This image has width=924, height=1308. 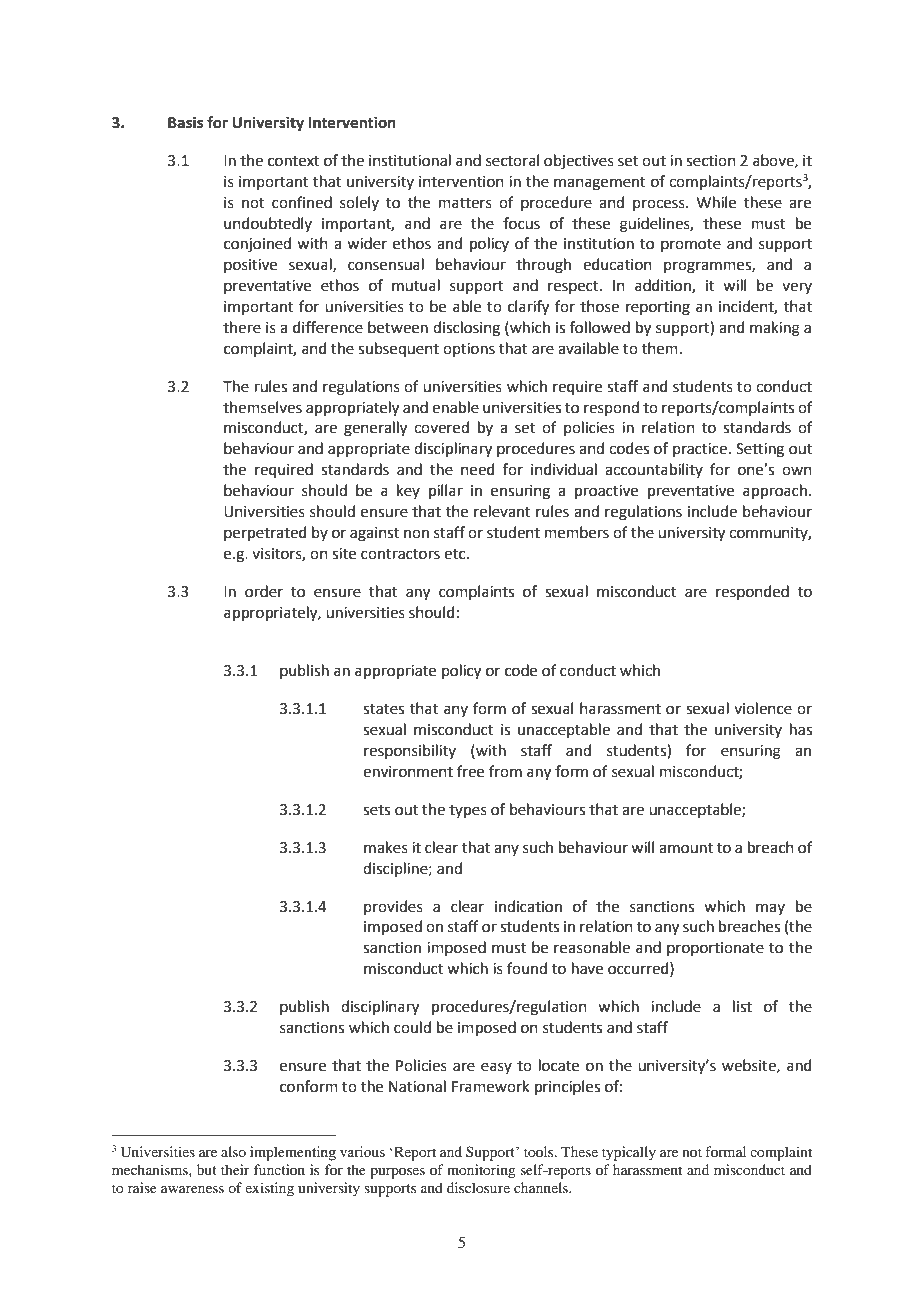 I want to click on sets, so click(x=376, y=810).
